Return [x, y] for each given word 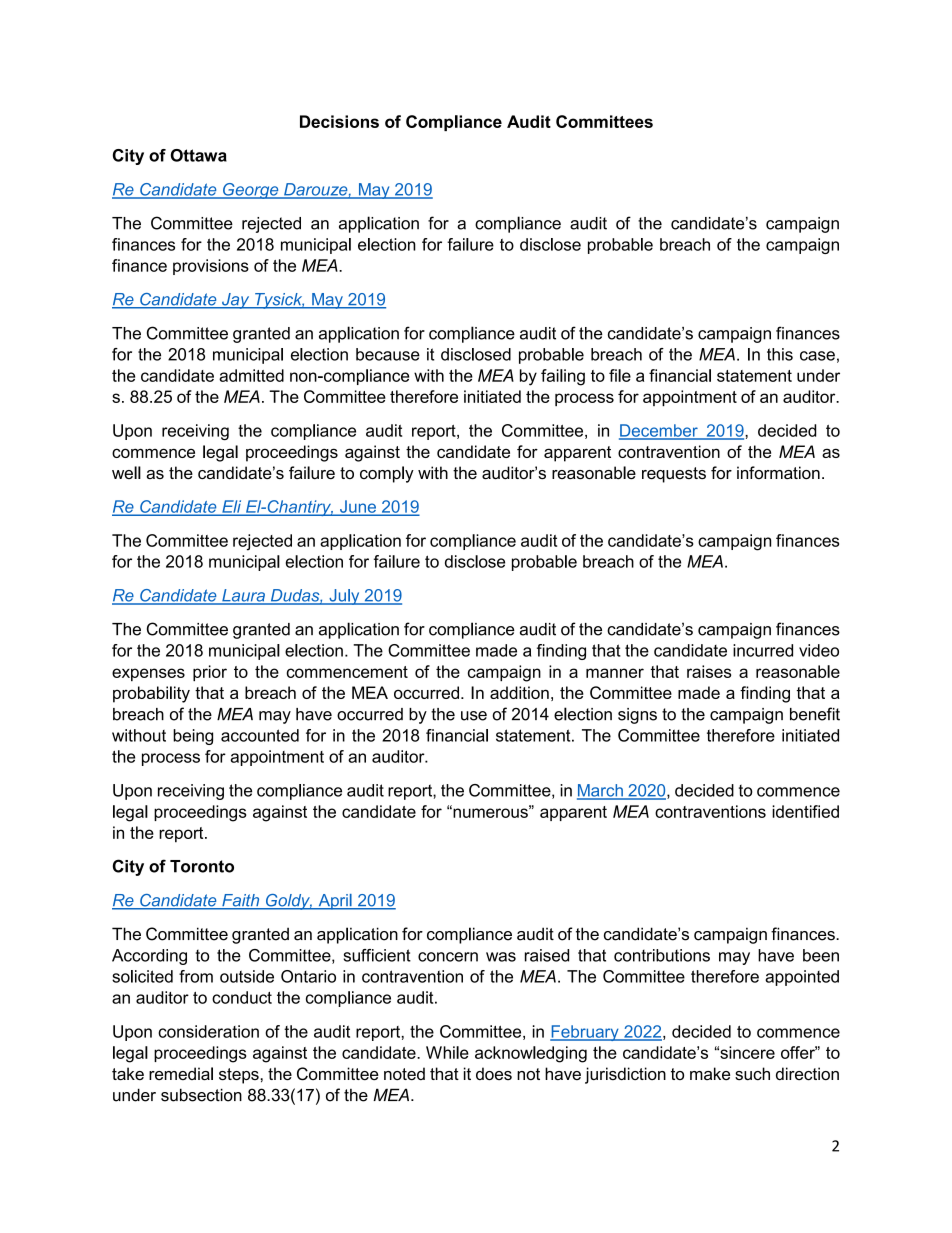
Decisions [339, 121]
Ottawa [199, 155]
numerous [490, 812]
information [778, 472]
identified [805, 811]
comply [387, 474]
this [780, 354]
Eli [232, 507]
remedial [181, 1073]
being [193, 737]
